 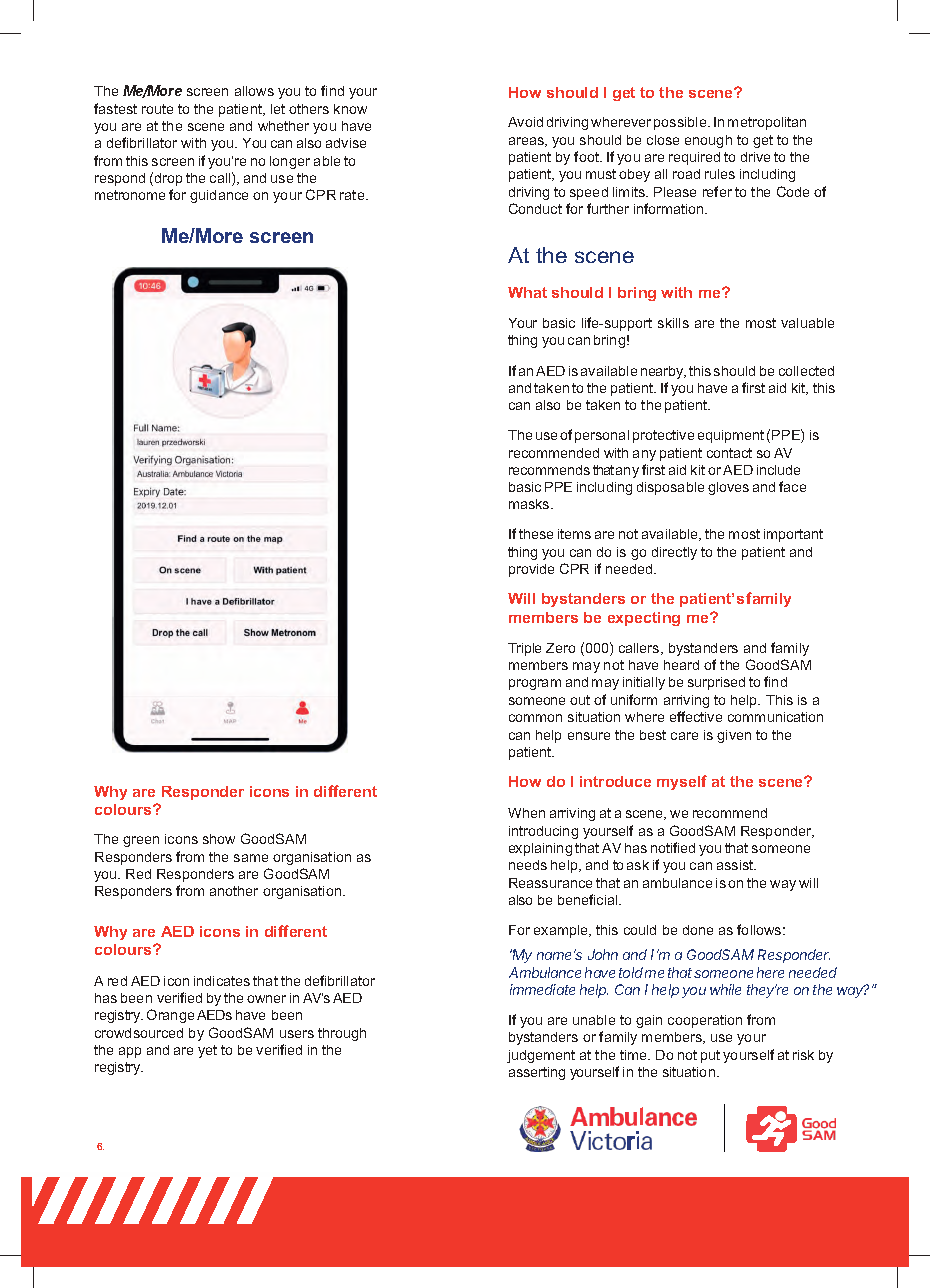 I want to click on When, so click(x=526, y=813).
